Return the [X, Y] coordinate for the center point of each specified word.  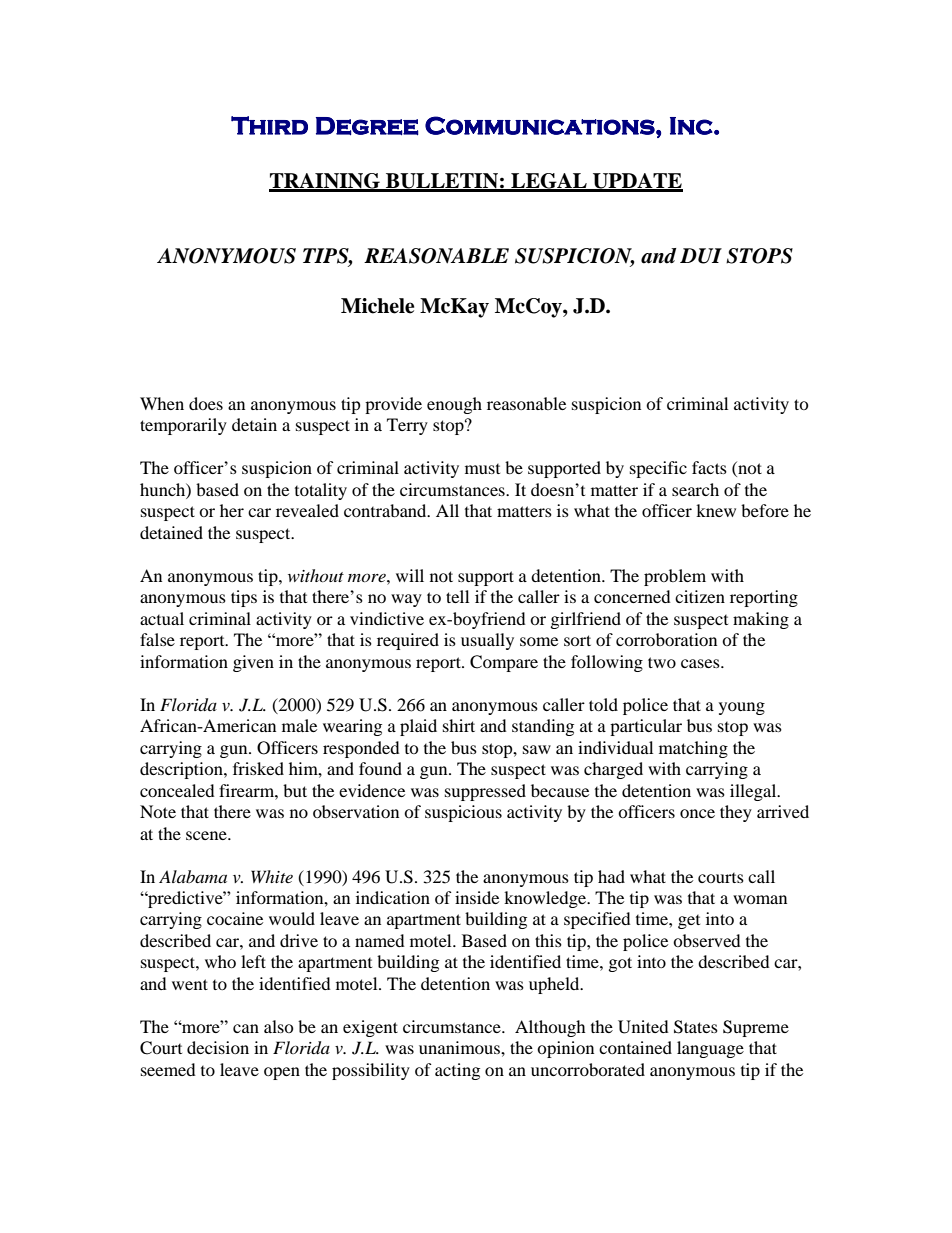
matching [693, 749]
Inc [692, 126]
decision [218, 1047]
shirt [459, 725]
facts [709, 467]
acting [457, 1071]
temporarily [183, 426]
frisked [258, 768]
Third [269, 125]
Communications [541, 125]
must [482, 469]
